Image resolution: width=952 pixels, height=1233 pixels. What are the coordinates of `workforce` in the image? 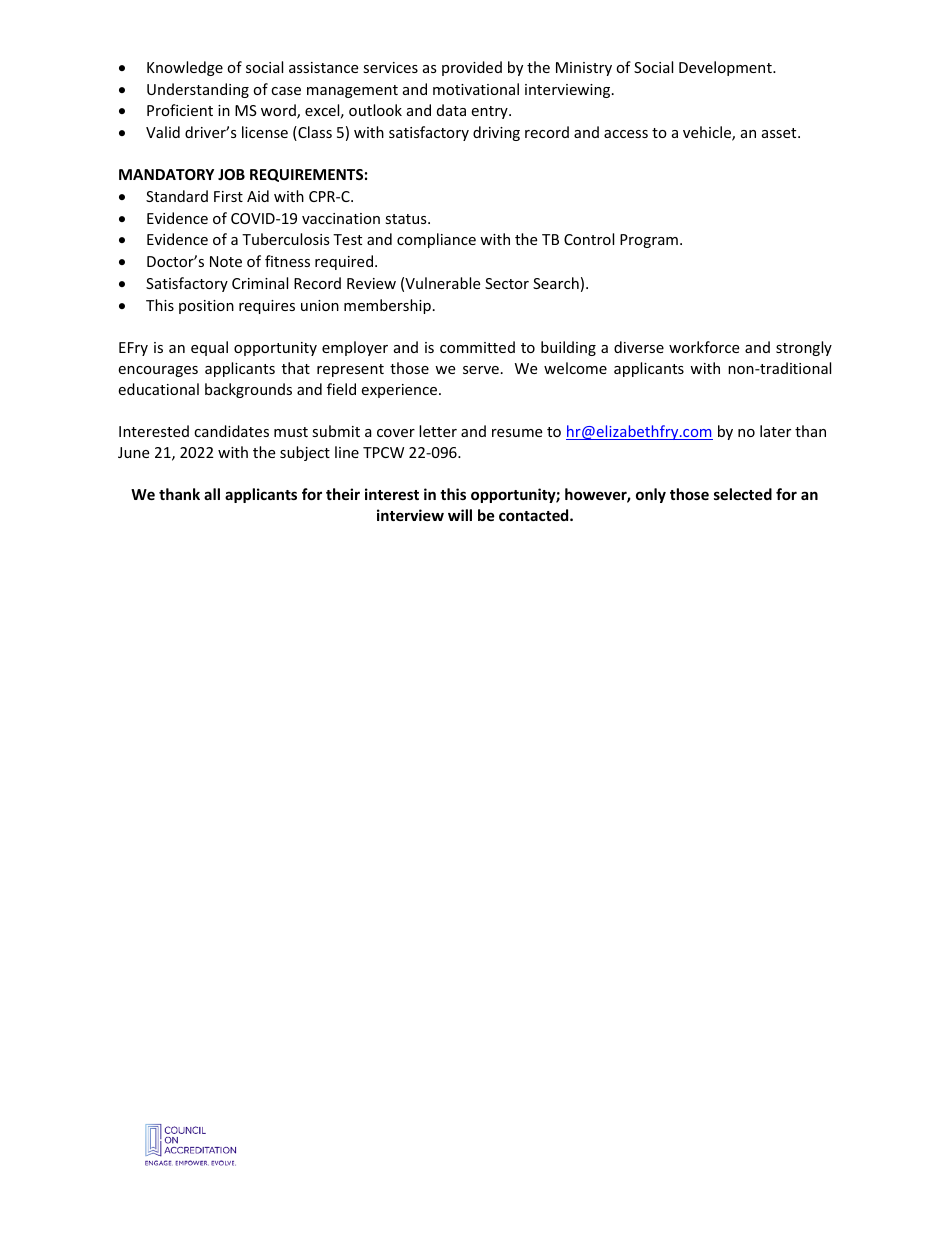 It's located at (704, 347).
